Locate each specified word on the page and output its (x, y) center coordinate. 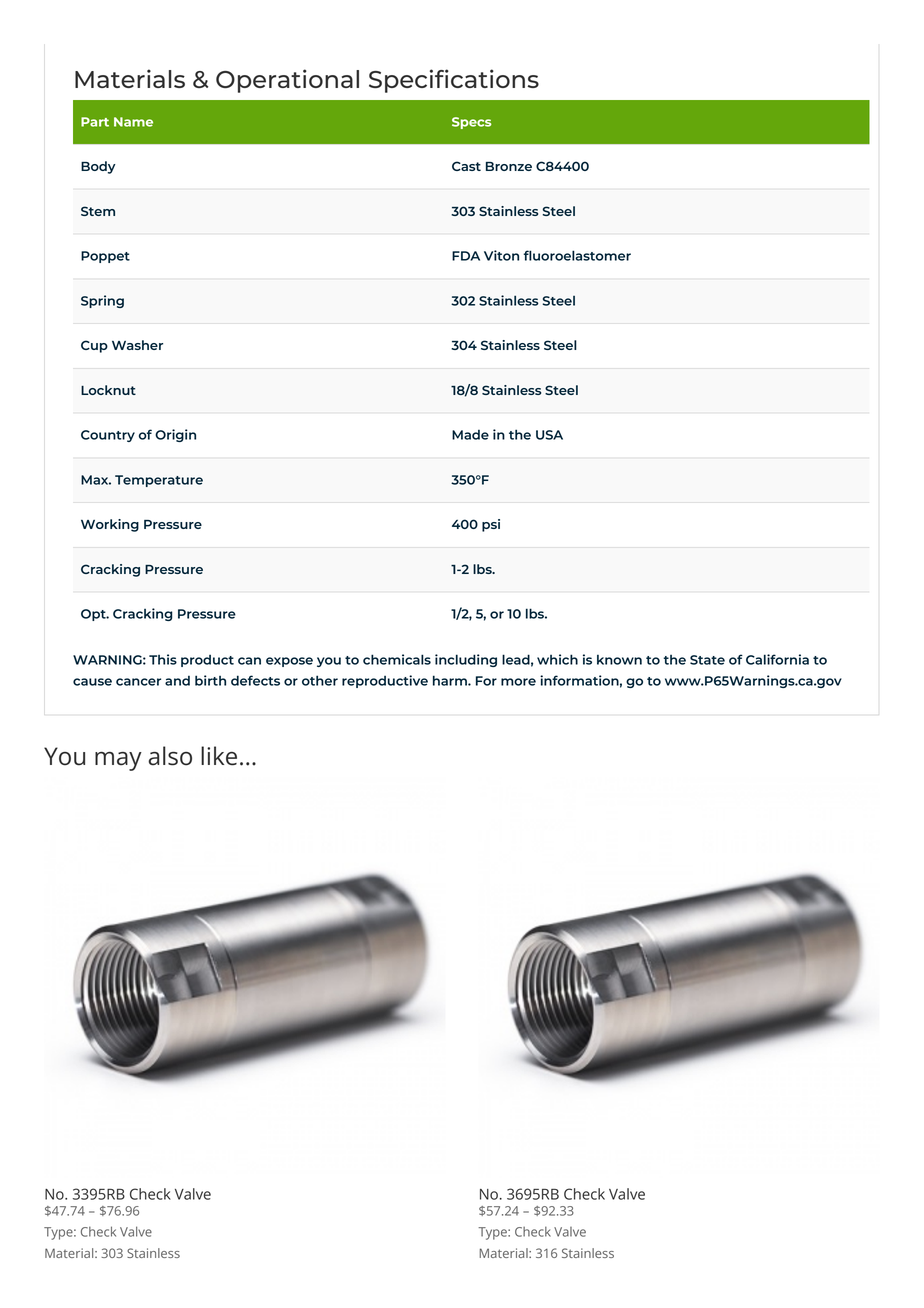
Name (133, 122)
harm (451, 680)
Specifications (454, 81)
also (170, 756)
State (707, 660)
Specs (472, 123)
